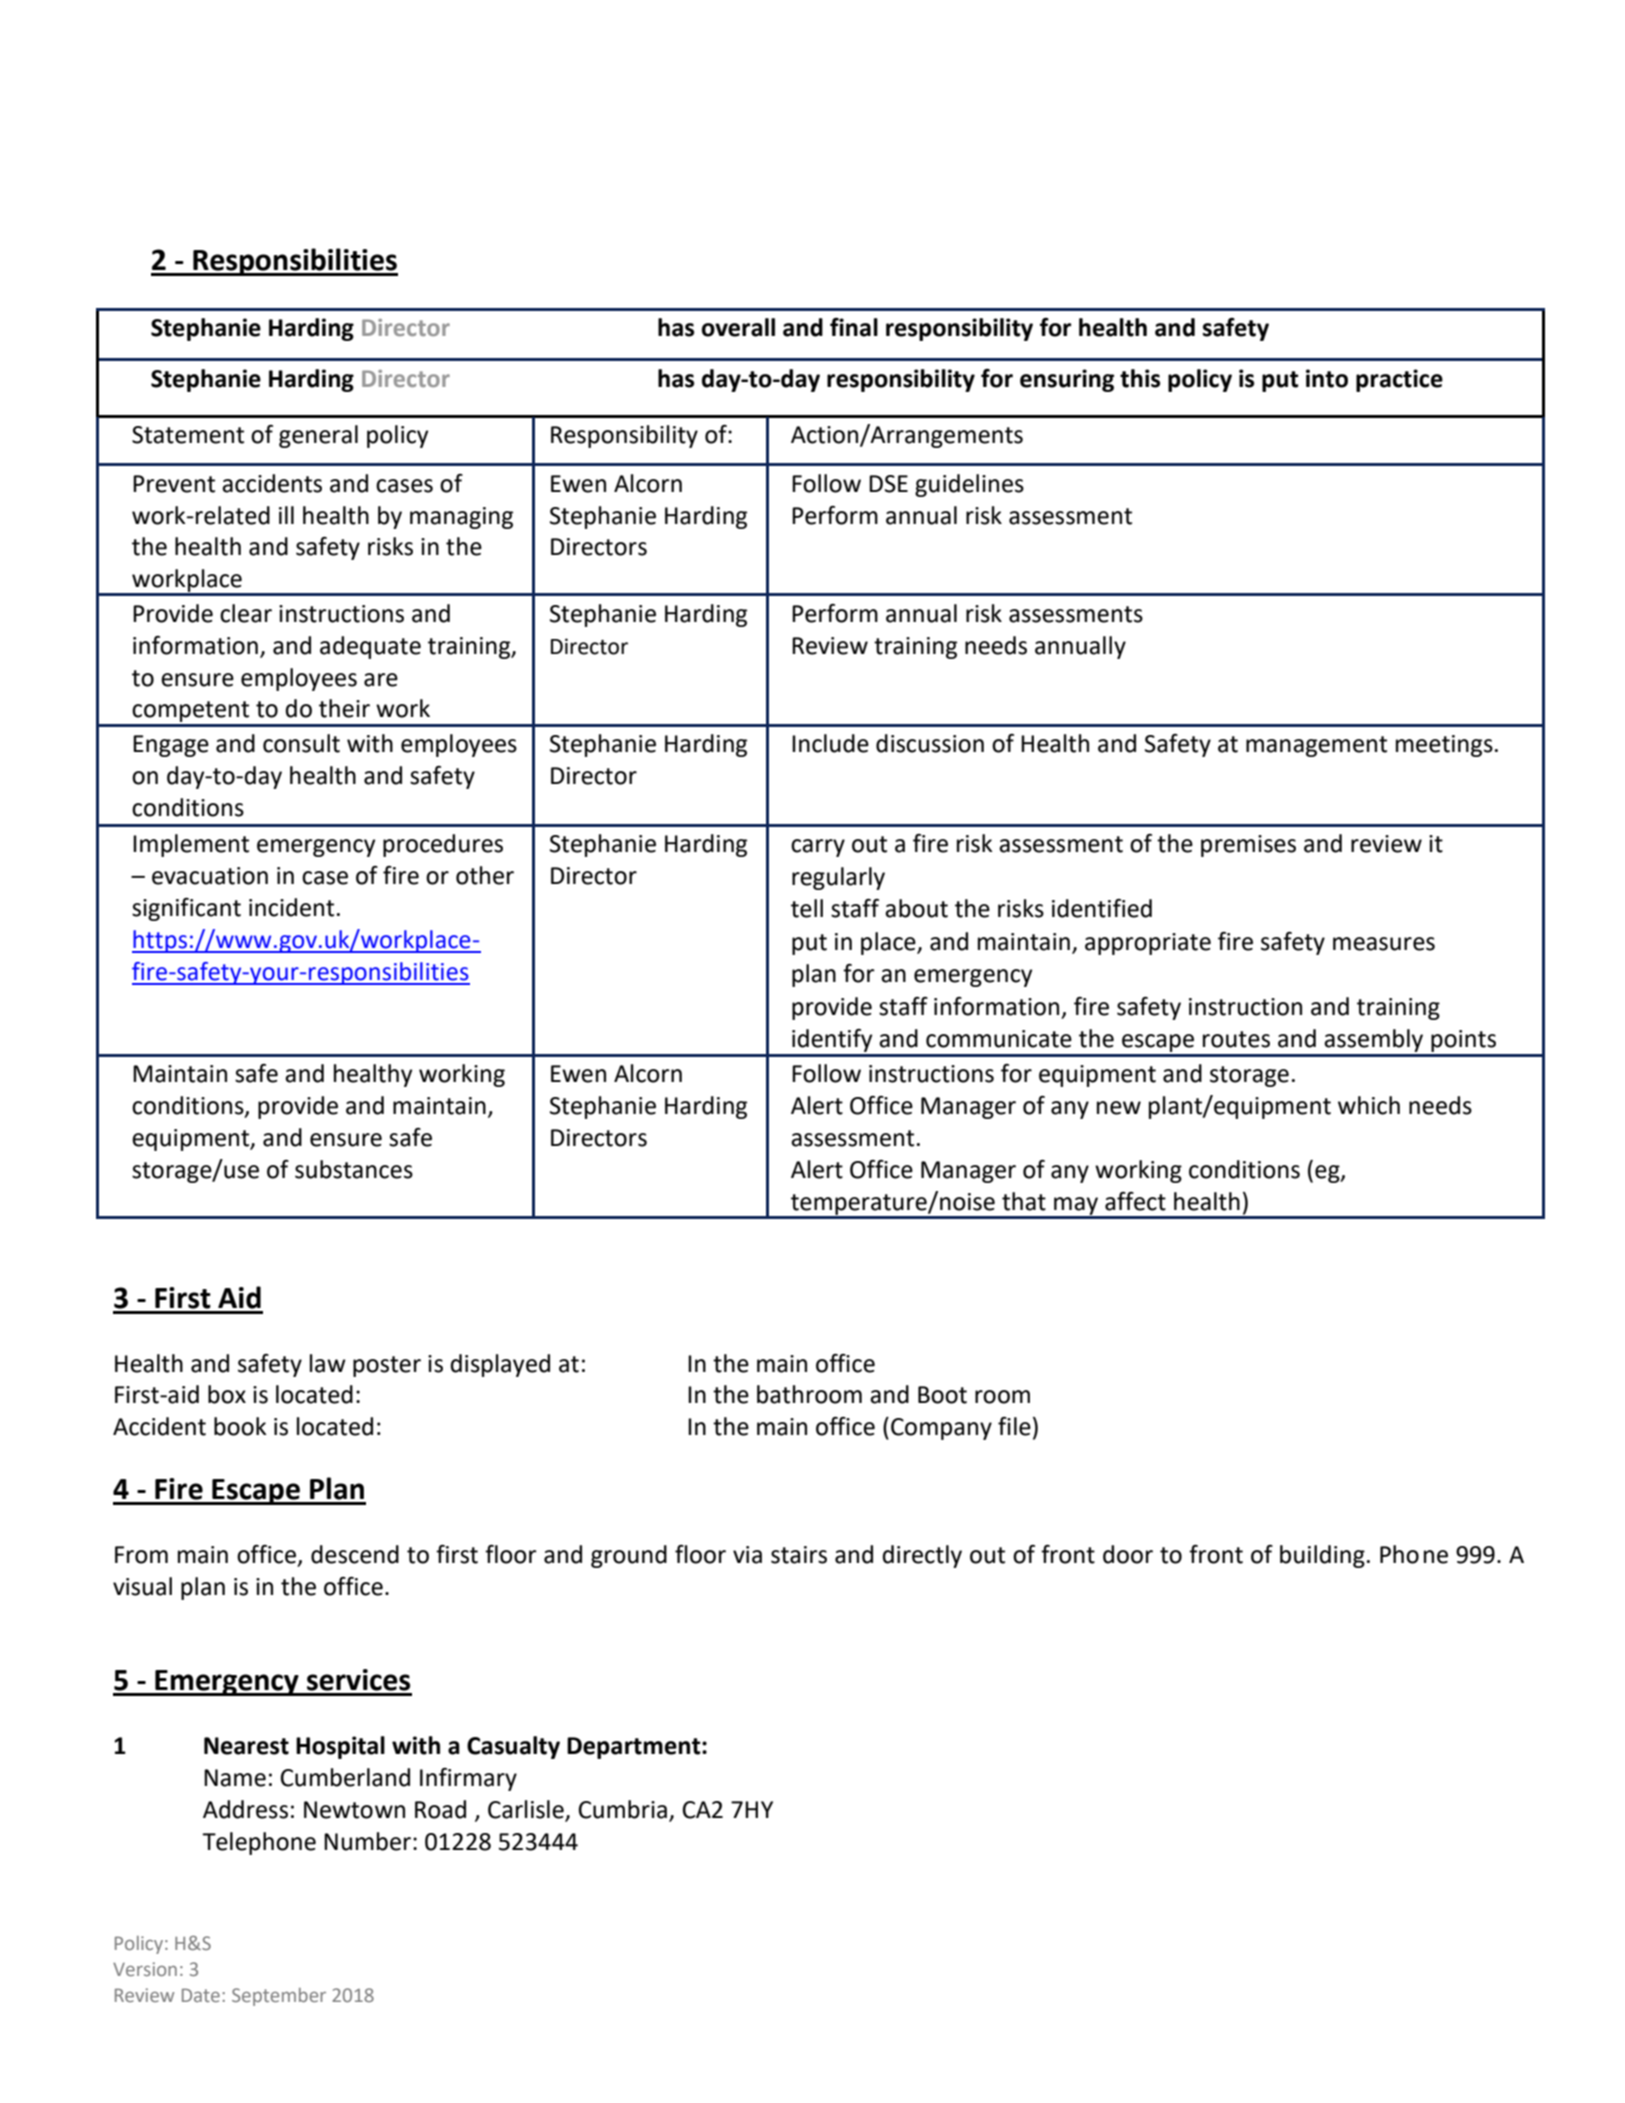 The image size is (1625, 2103). What do you see at coordinates (279, 1997) in the page?
I see `September` at bounding box center [279, 1997].
